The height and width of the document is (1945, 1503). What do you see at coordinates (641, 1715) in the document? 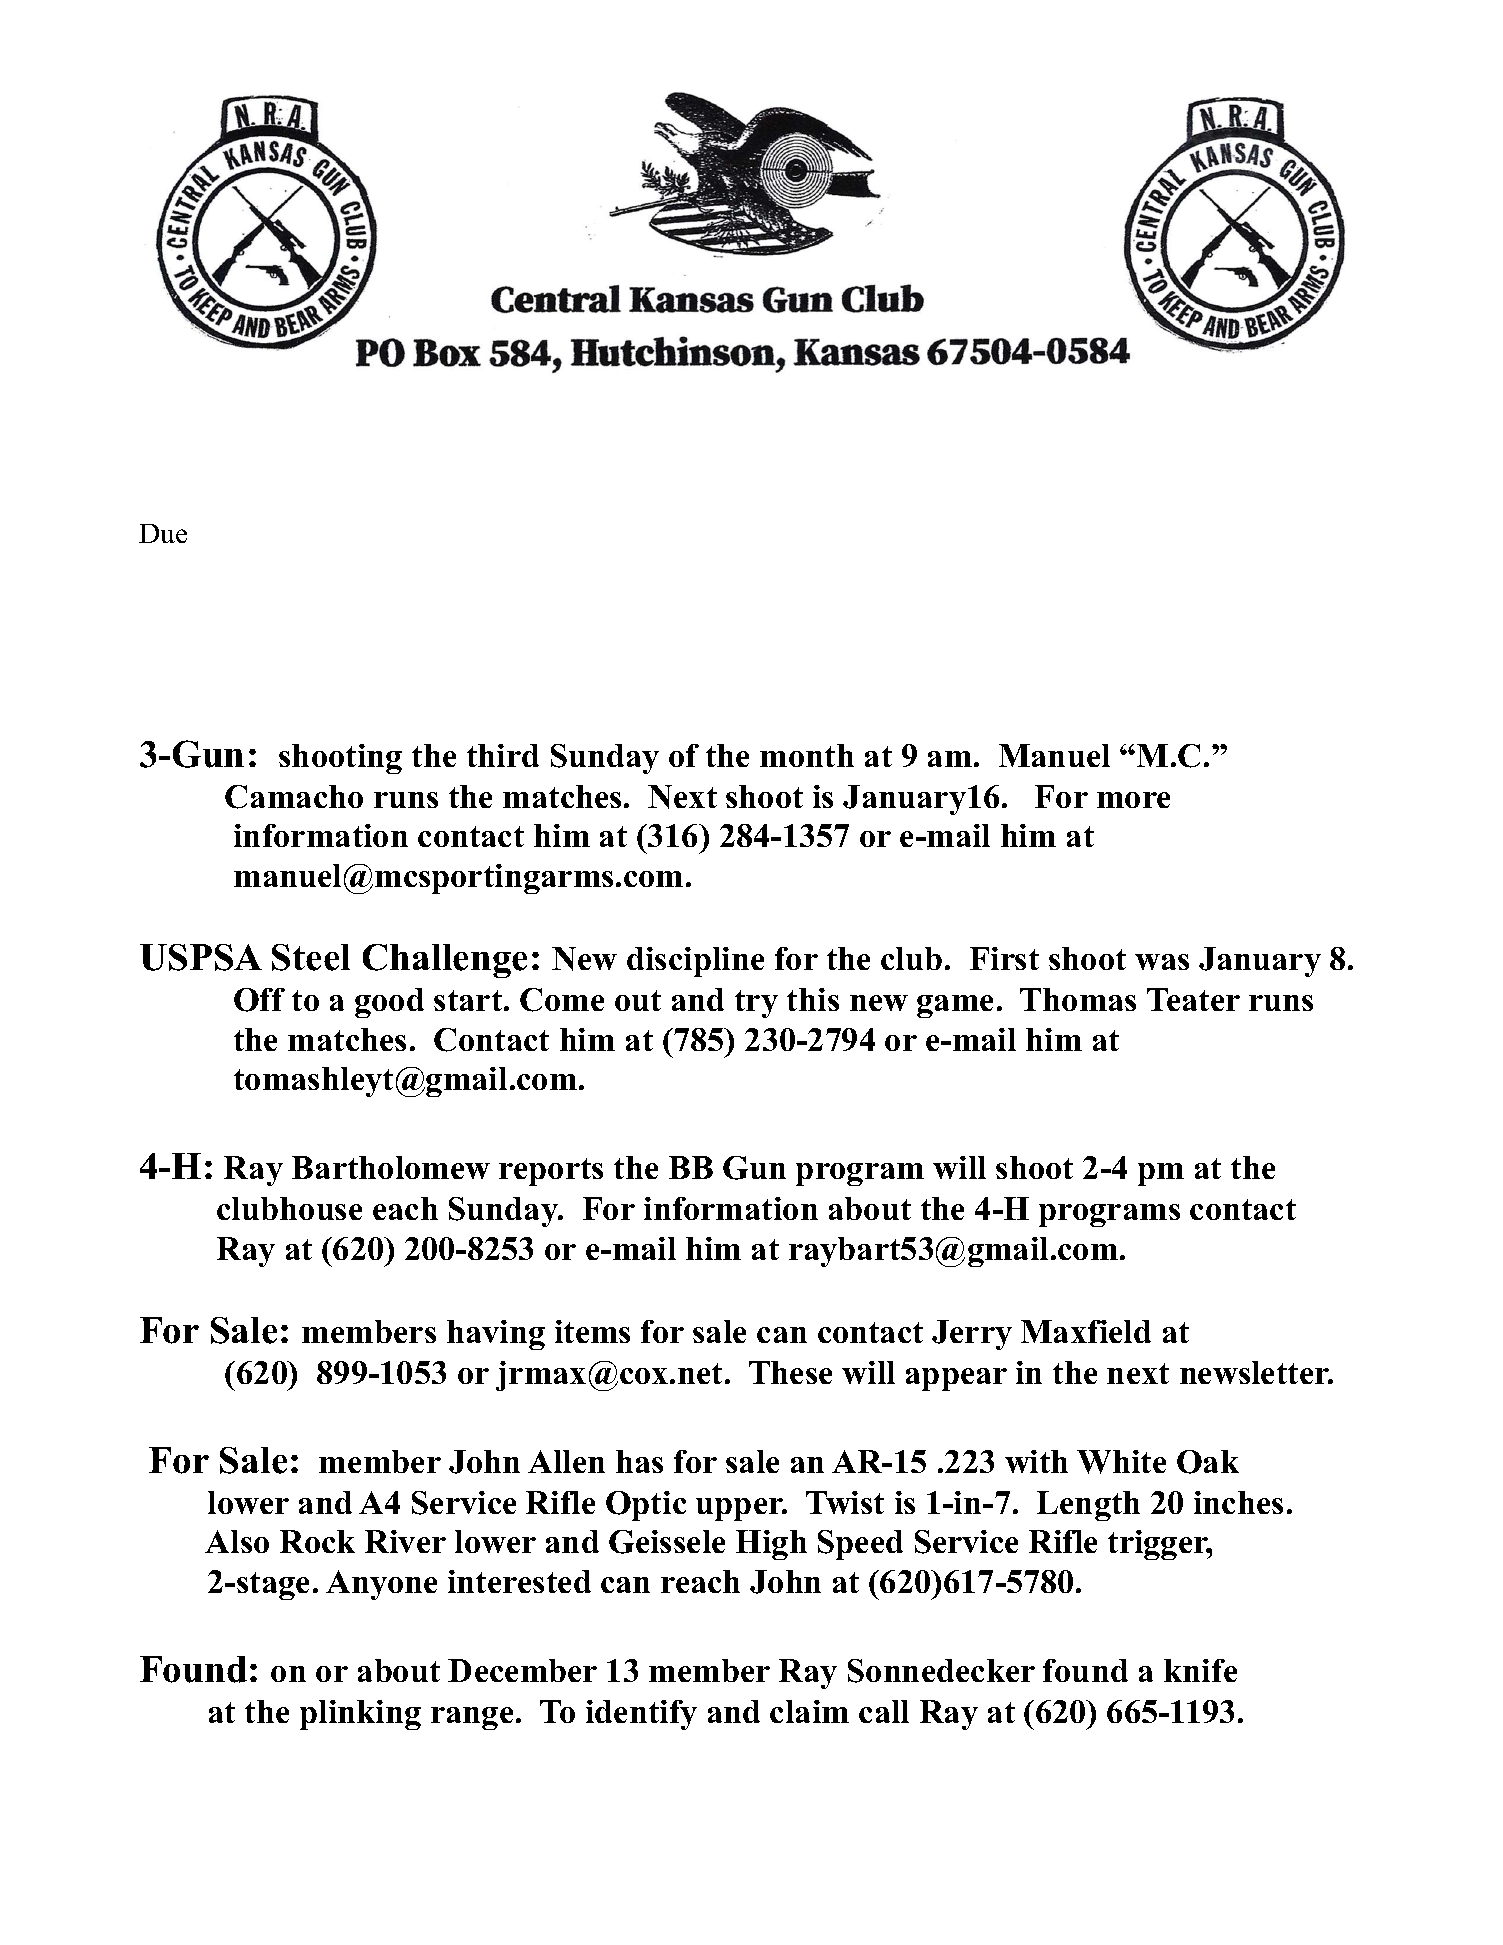
I see `identify` at bounding box center [641, 1715].
